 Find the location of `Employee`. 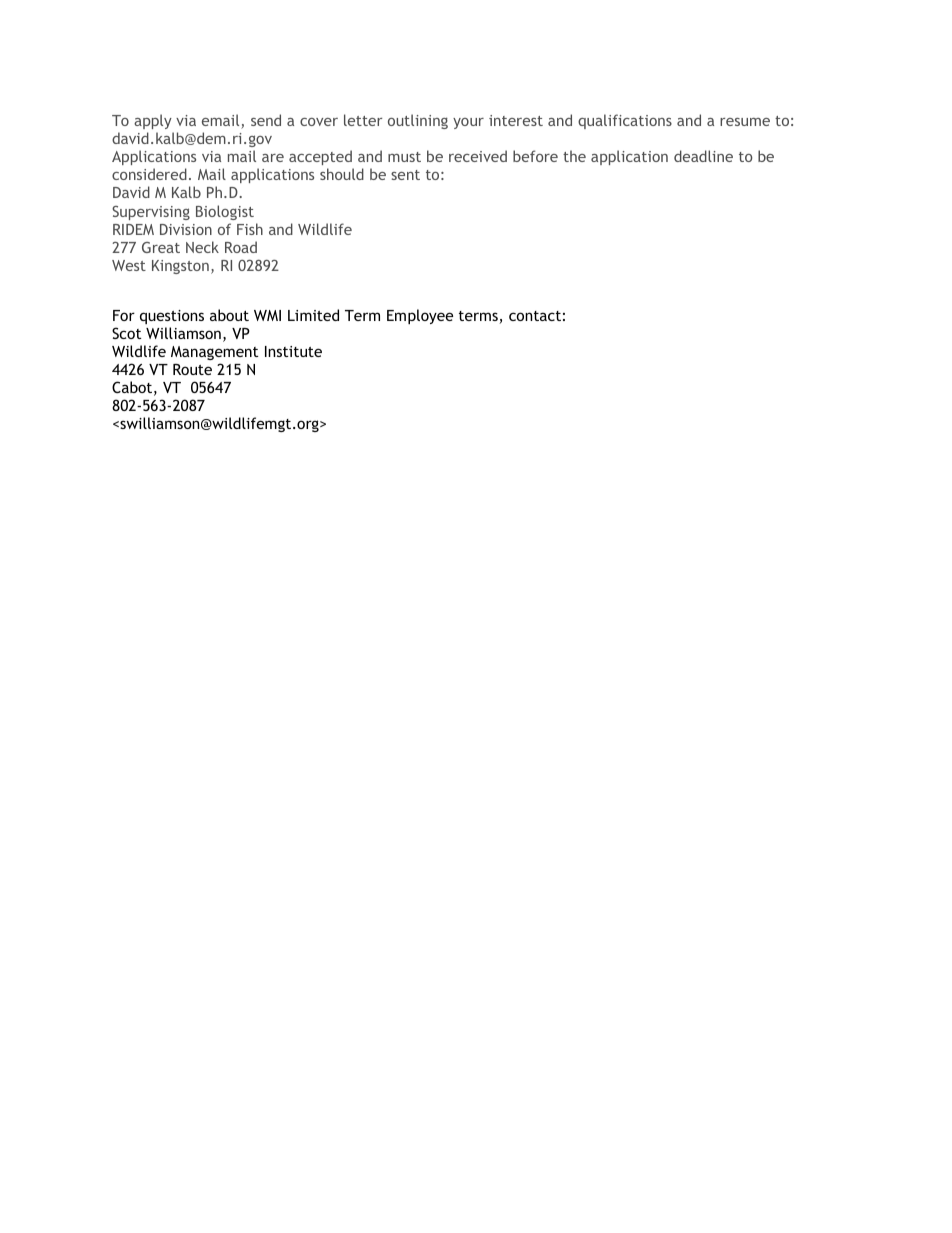

Employee is located at coordinates (420, 316).
